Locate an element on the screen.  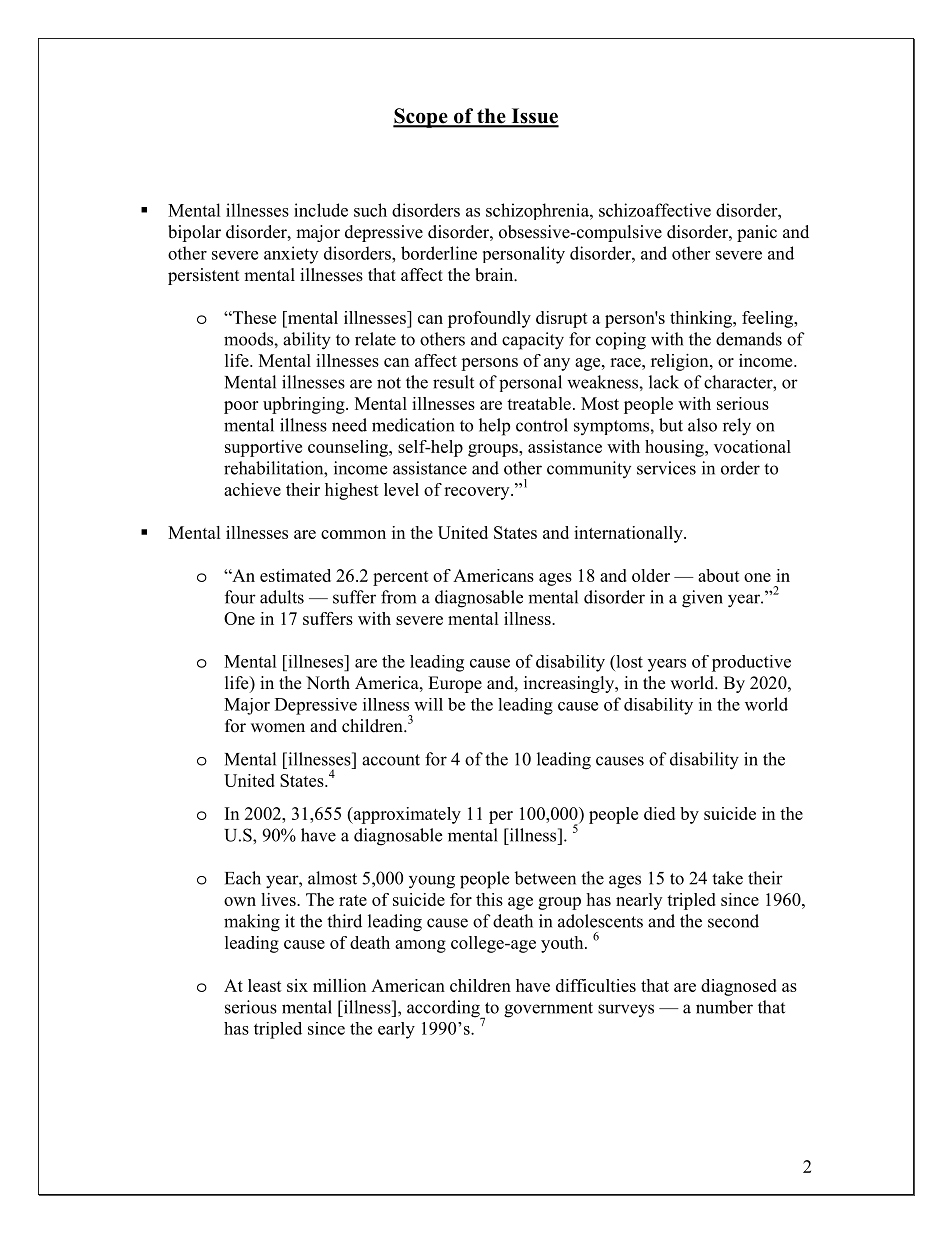
productive is located at coordinates (751, 663).
